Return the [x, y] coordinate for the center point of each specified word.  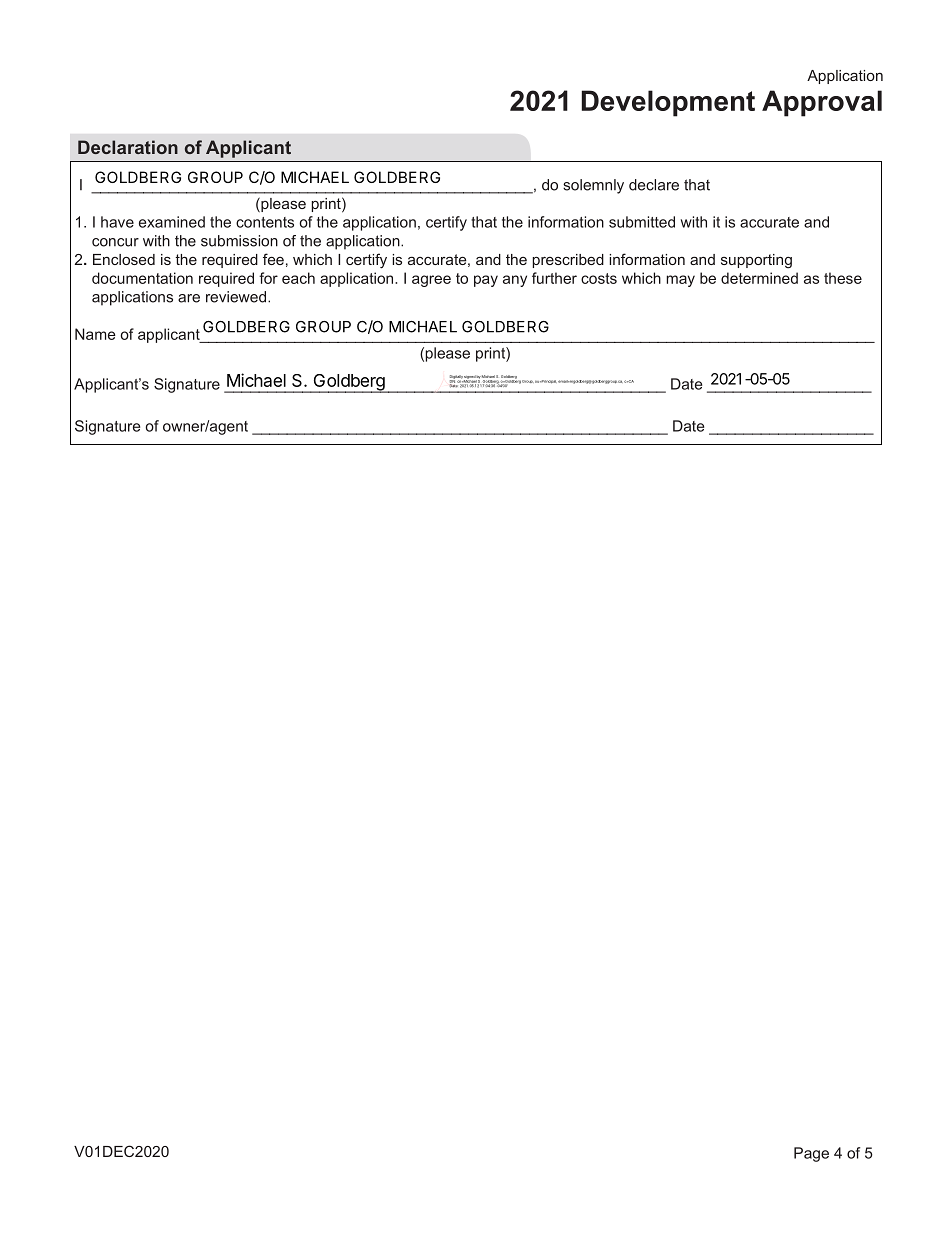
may [680, 281]
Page [811, 1154]
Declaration [128, 147]
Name [95, 334]
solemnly [593, 186]
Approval [822, 103]
